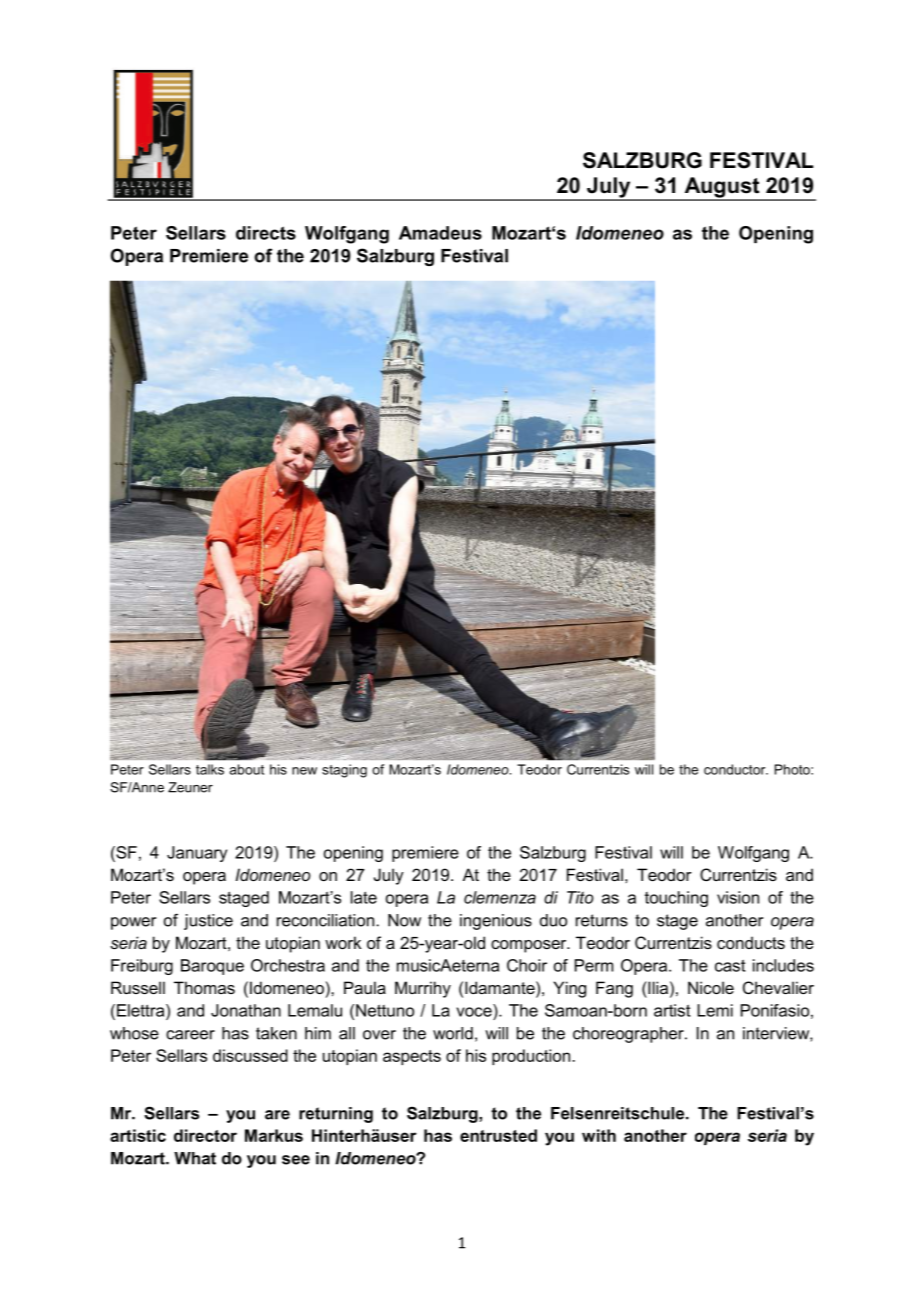 The height and width of the screenshot is (1308, 924). Describe the element at coordinates (722, 188) in the screenshot. I see `August` at that location.
